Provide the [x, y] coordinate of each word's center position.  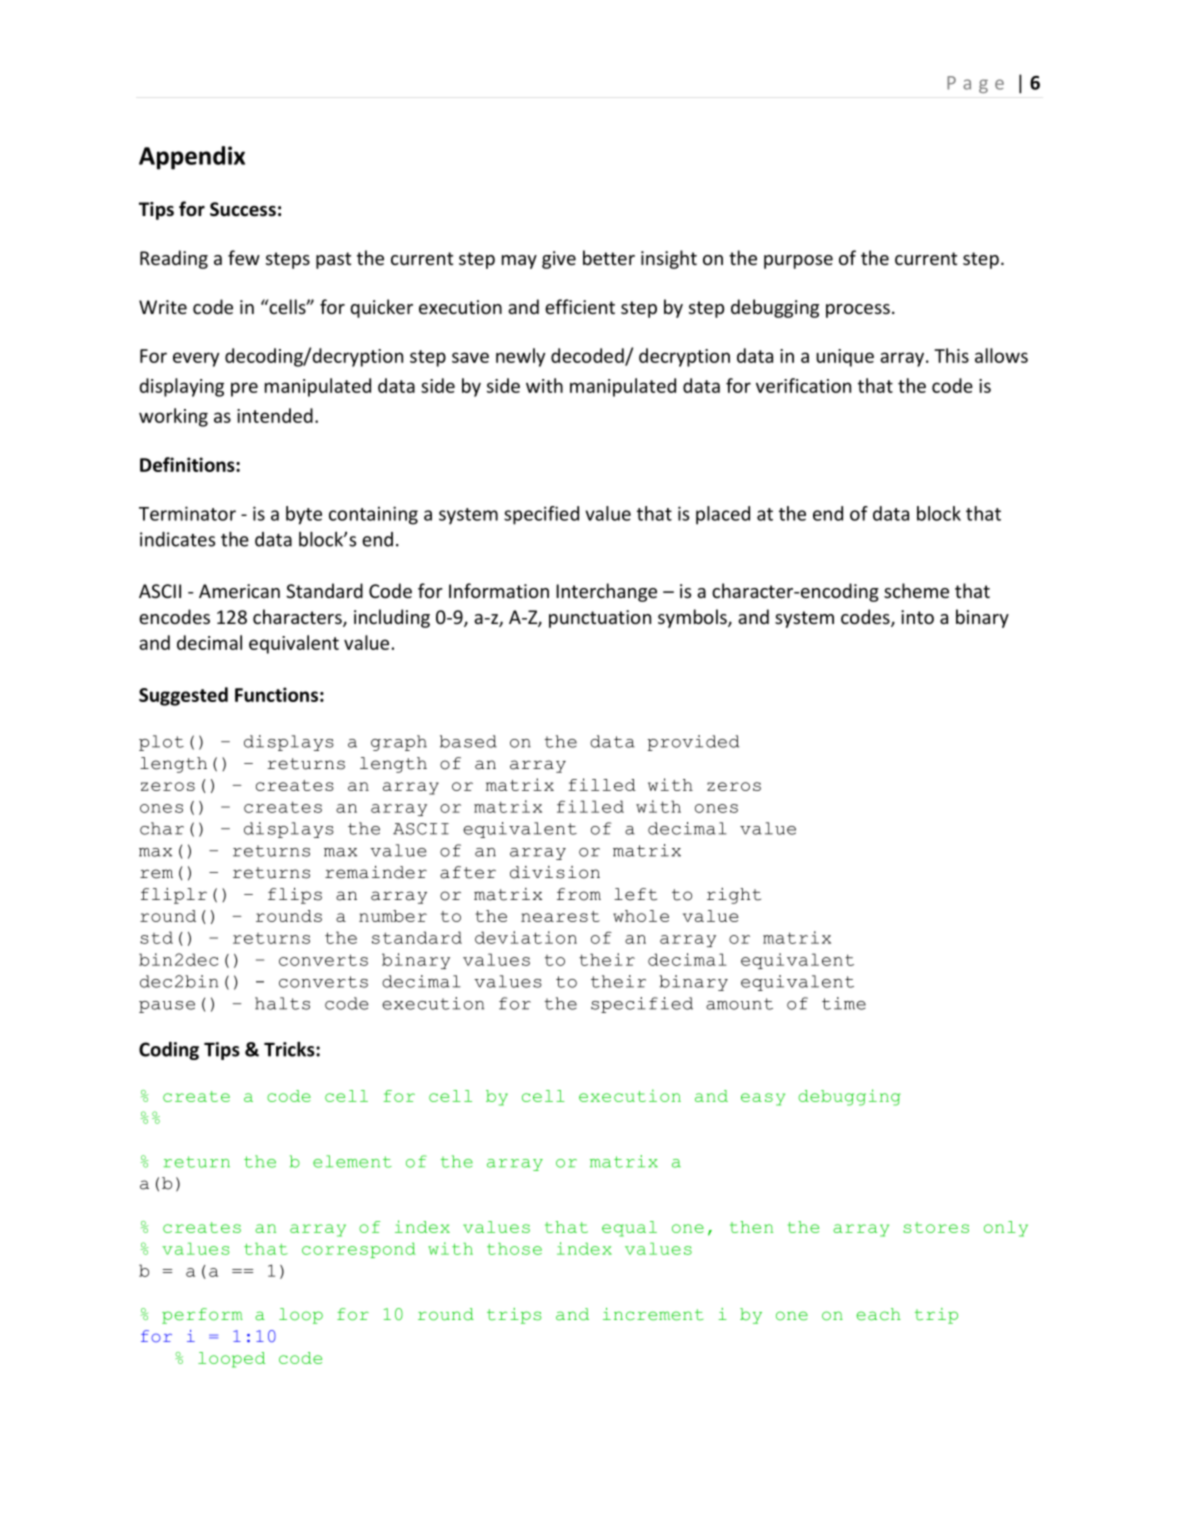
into [917, 617]
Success [243, 209]
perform [202, 1316]
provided [693, 743]
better [609, 257]
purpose [798, 262]
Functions [276, 694]
